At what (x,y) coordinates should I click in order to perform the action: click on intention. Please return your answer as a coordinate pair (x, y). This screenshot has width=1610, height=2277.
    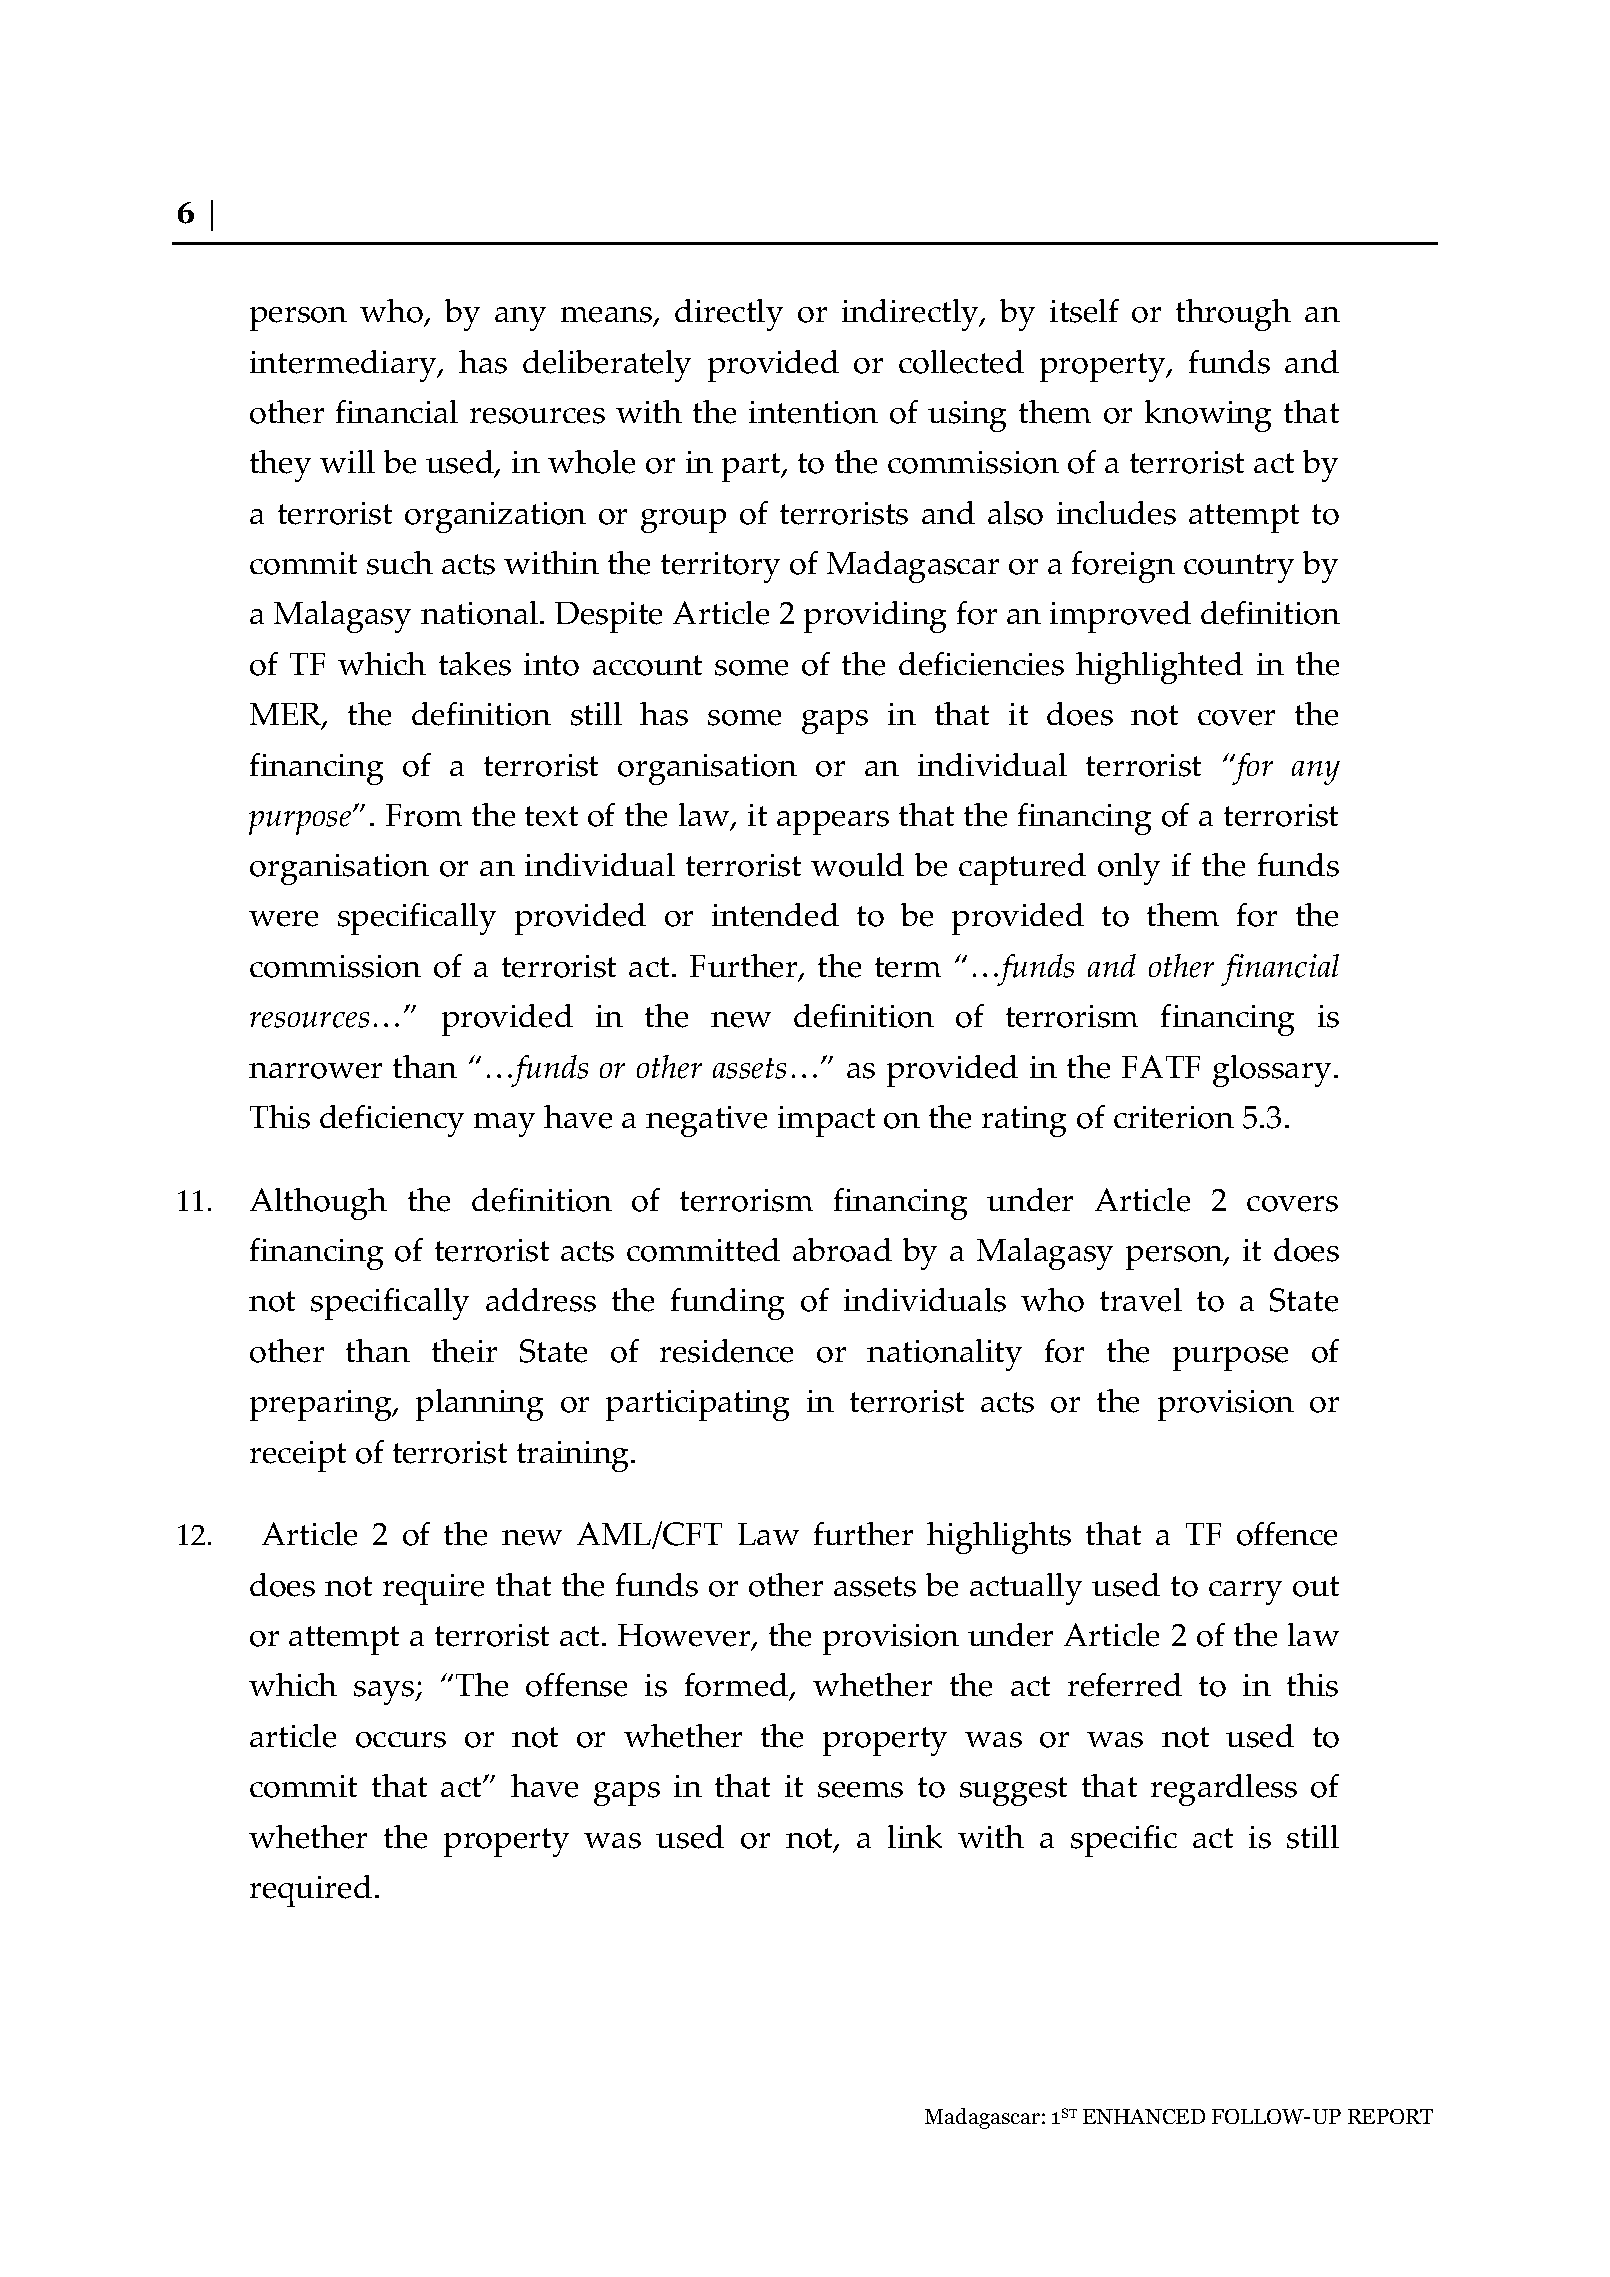
    Looking at the image, I should click on (813, 412).
